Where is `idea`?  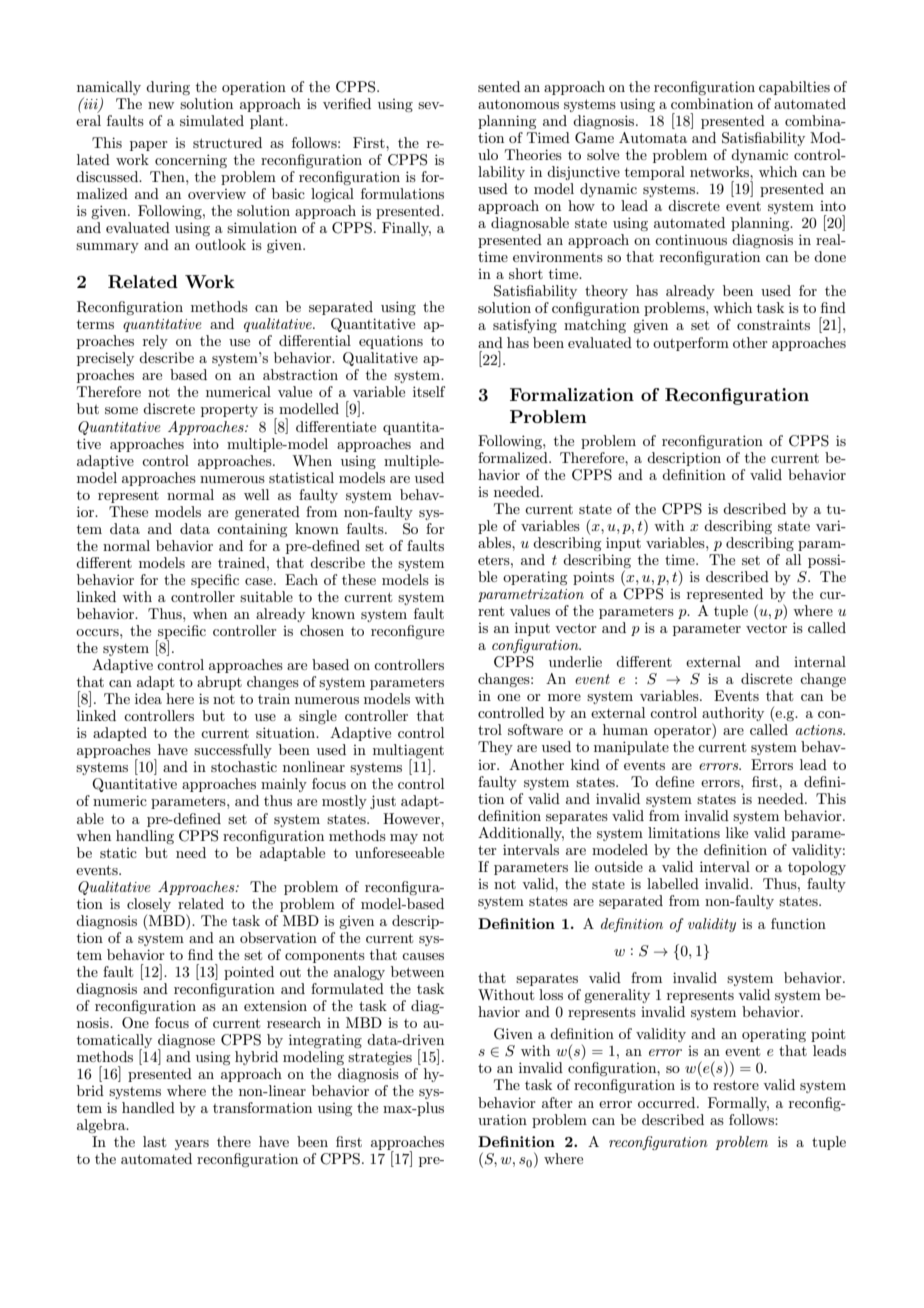 idea is located at coordinates (148, 698).
